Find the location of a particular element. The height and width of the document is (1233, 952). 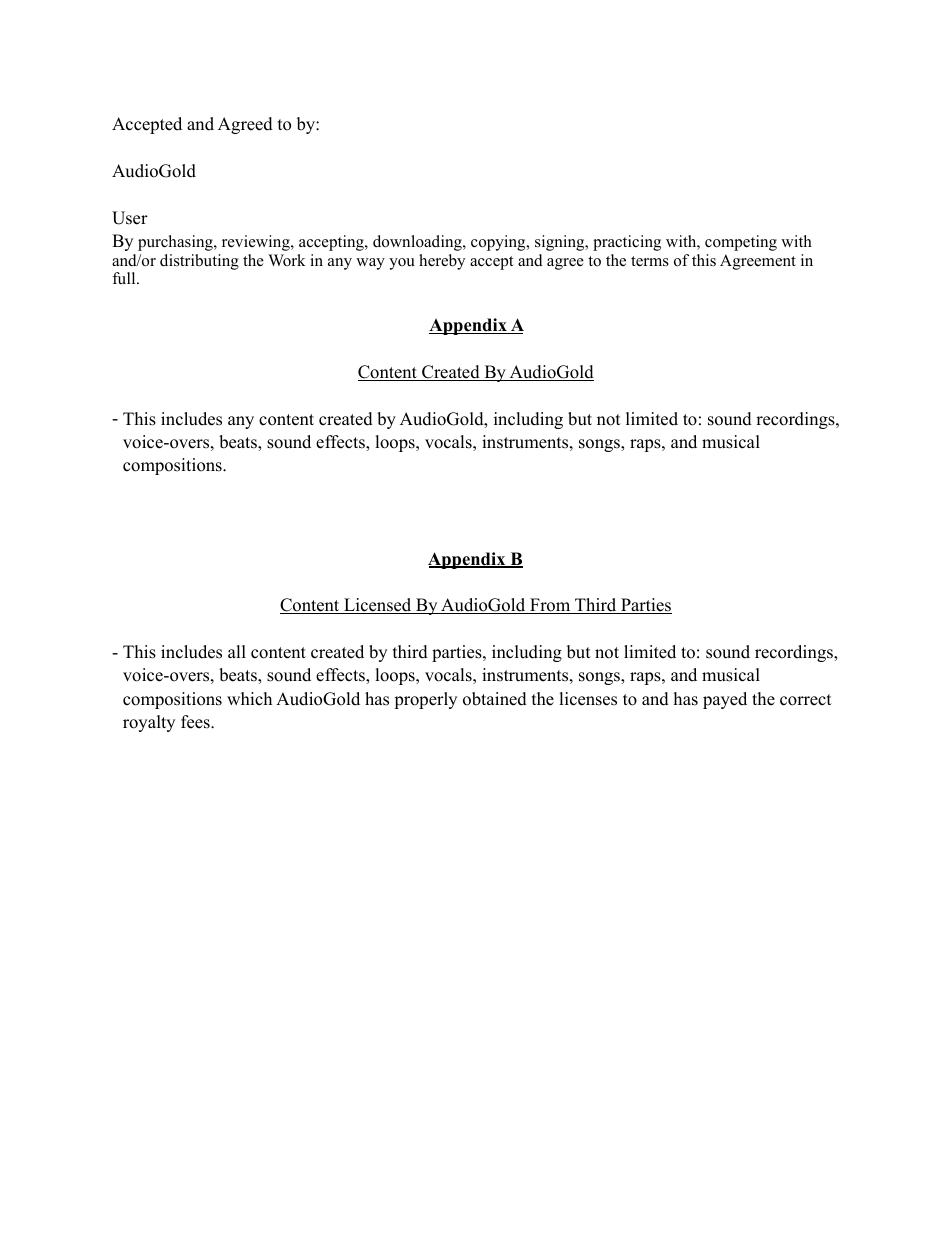

payed is located at coordinates (725, 700).
